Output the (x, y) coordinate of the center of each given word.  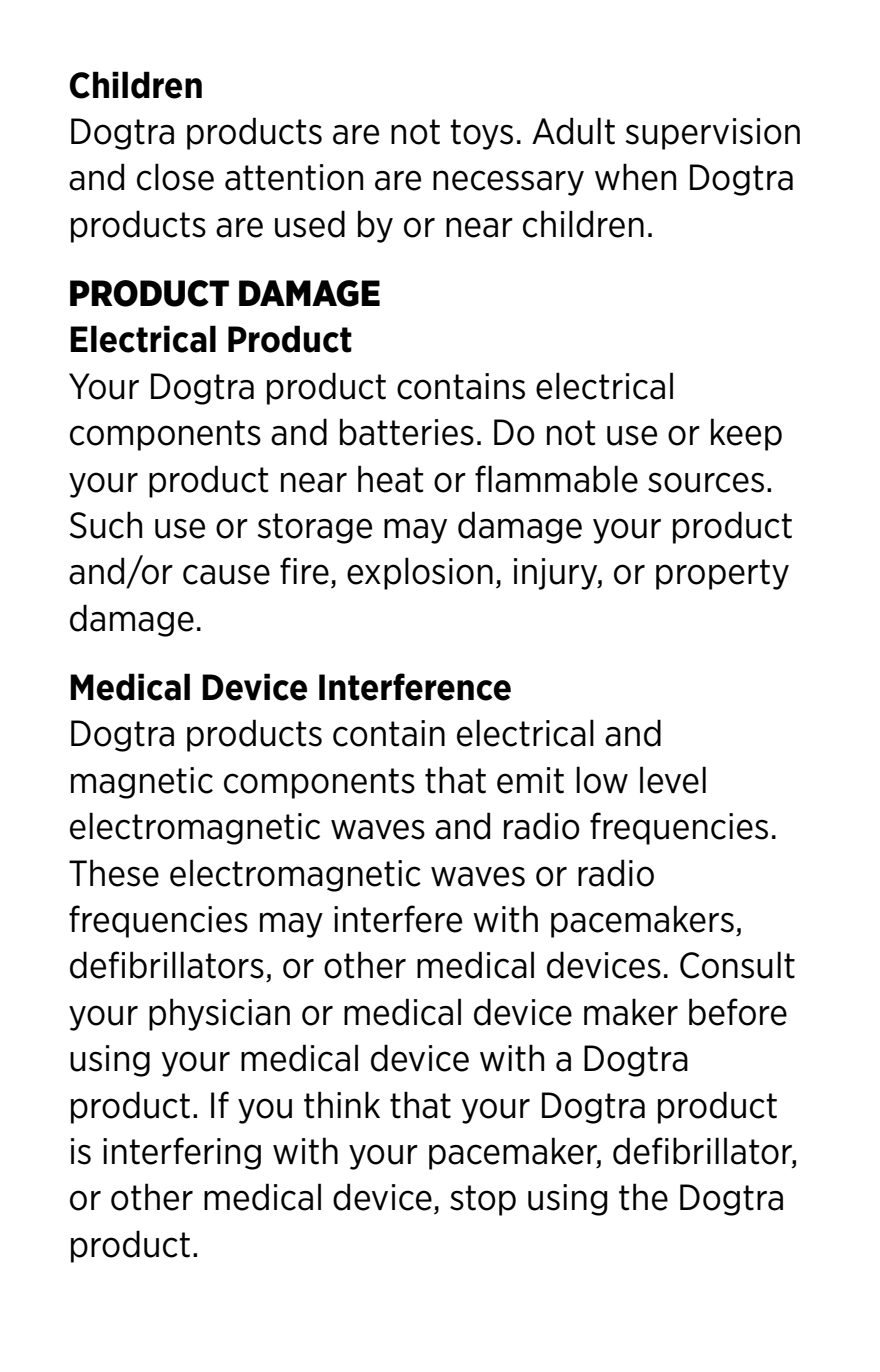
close (175, 177)
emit (530, 780)
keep (746, 434)
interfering (182, 1153)
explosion (420, 573)
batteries (407, 432)
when (635, 177)
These (114, 873)
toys (481, 134)
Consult (737, 965)
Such (105, 525)
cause (226, 574)
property (722, 574)
